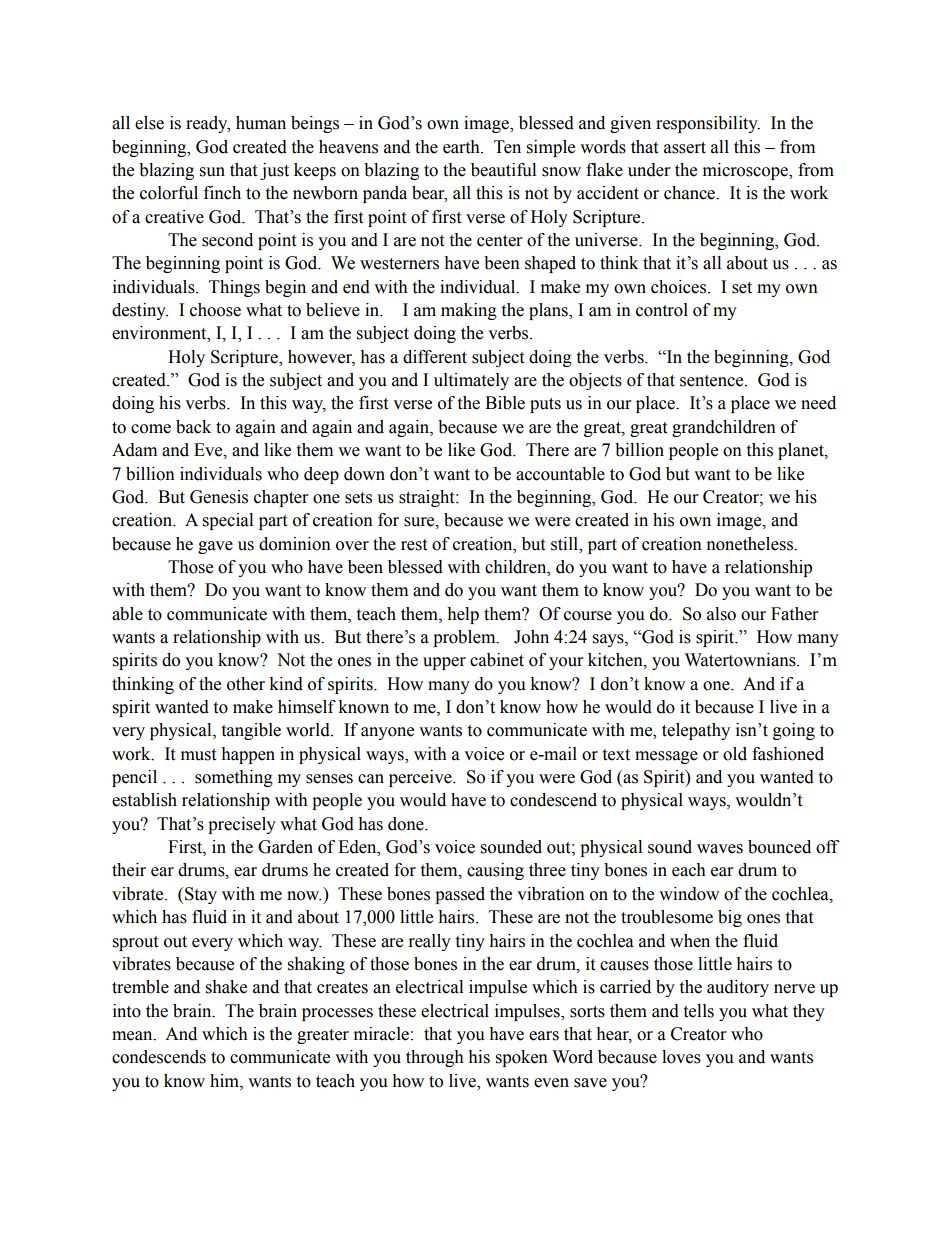 The image size is (952, 1233). What do you see at coordinates (133, 1036) in the screenshot?
I see `mean` at bounding box center [133, 1036].
